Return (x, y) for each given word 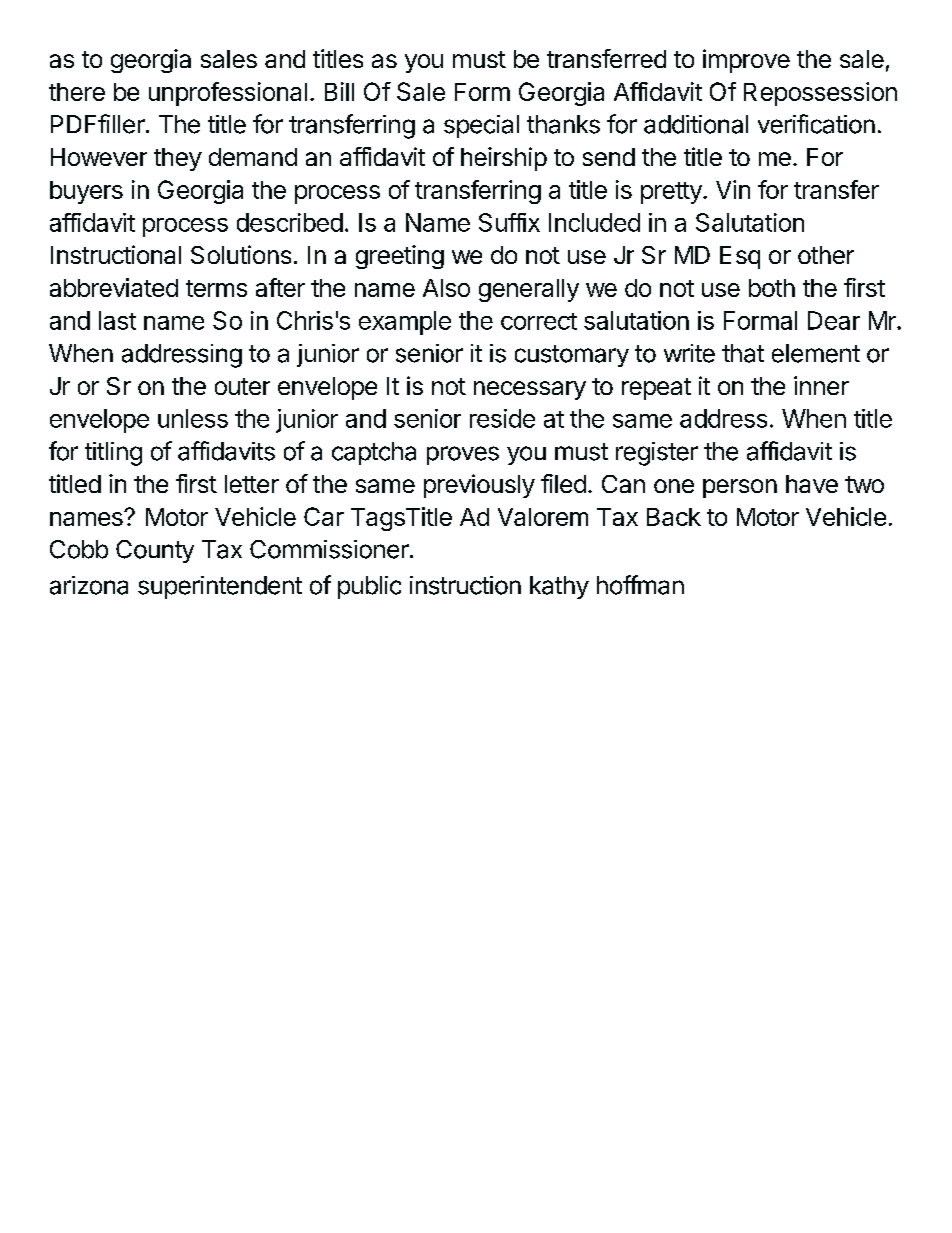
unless (193, 418)
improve (746, 61)
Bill (339, 91)
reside (502, 418)
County (155, 551)
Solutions (241, 254)
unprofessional (228, 94)
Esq (740, 257)
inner (821, 385)
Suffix (509, 222)
